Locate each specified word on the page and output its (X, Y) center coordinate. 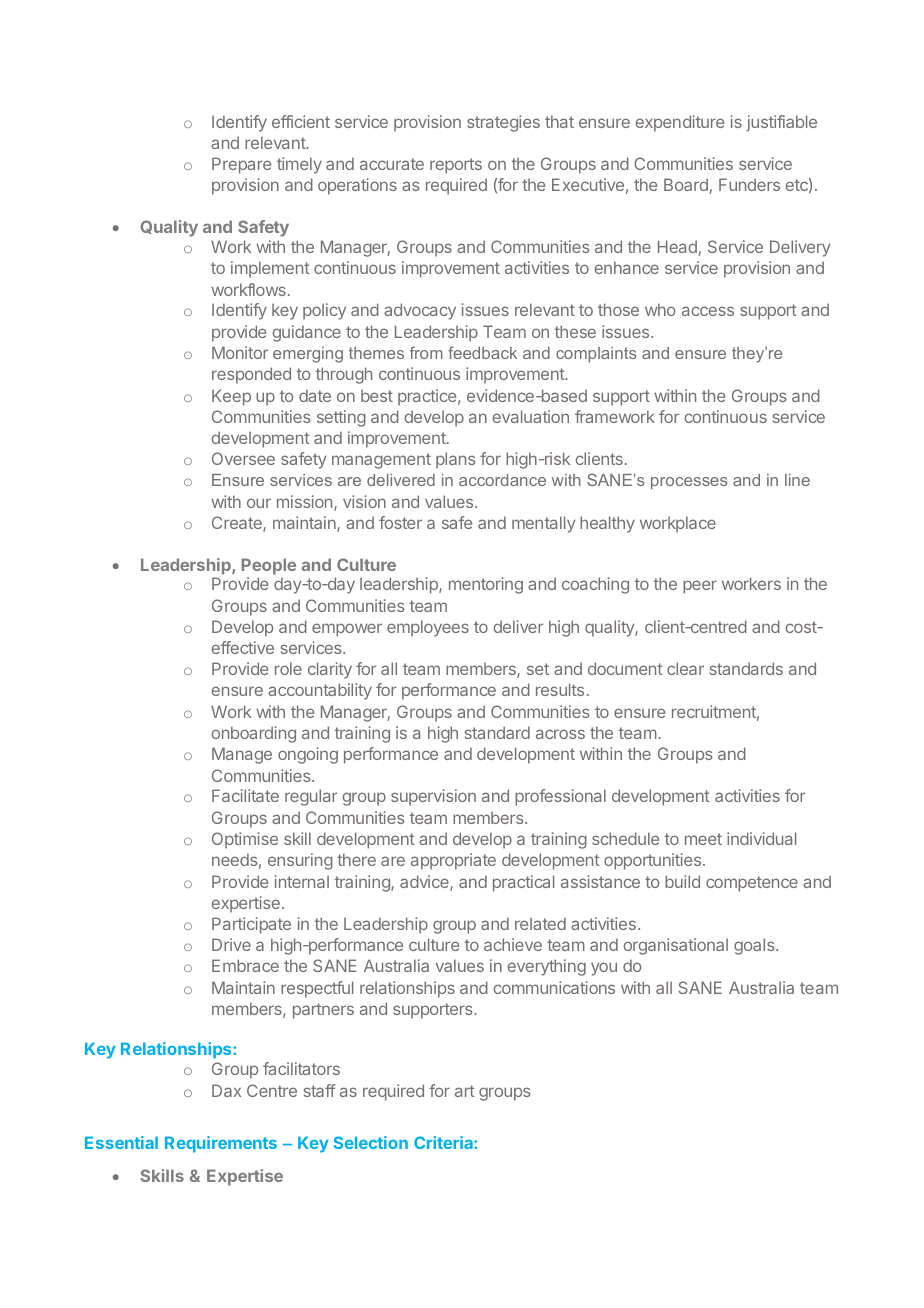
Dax (226, 1090)
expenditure (679, 123)
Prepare (241, 165)
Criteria (444, 1142)
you (604, 969)
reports (456, 166)
